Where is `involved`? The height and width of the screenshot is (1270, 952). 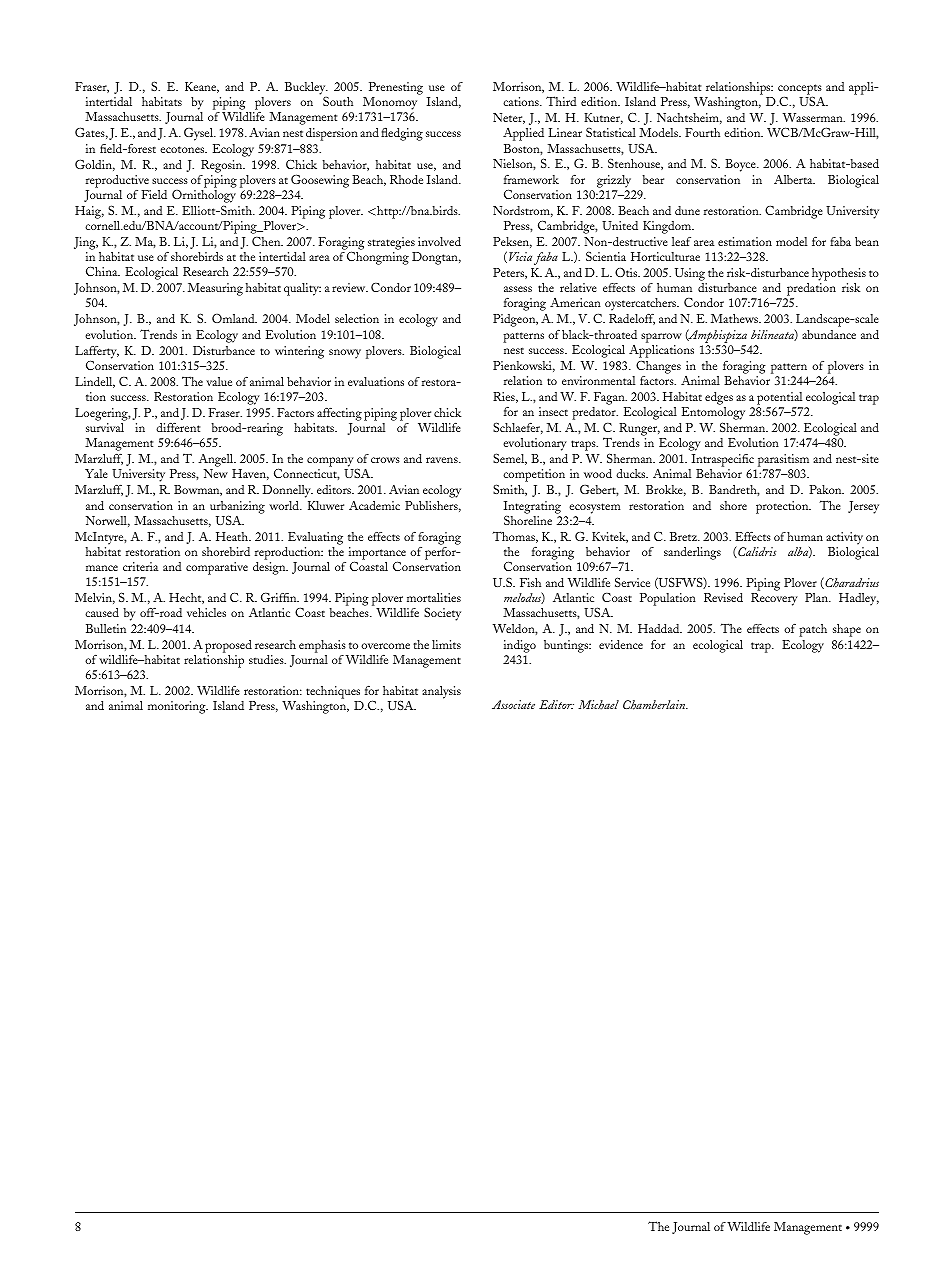 involved is located at coordinates (439, 241).
